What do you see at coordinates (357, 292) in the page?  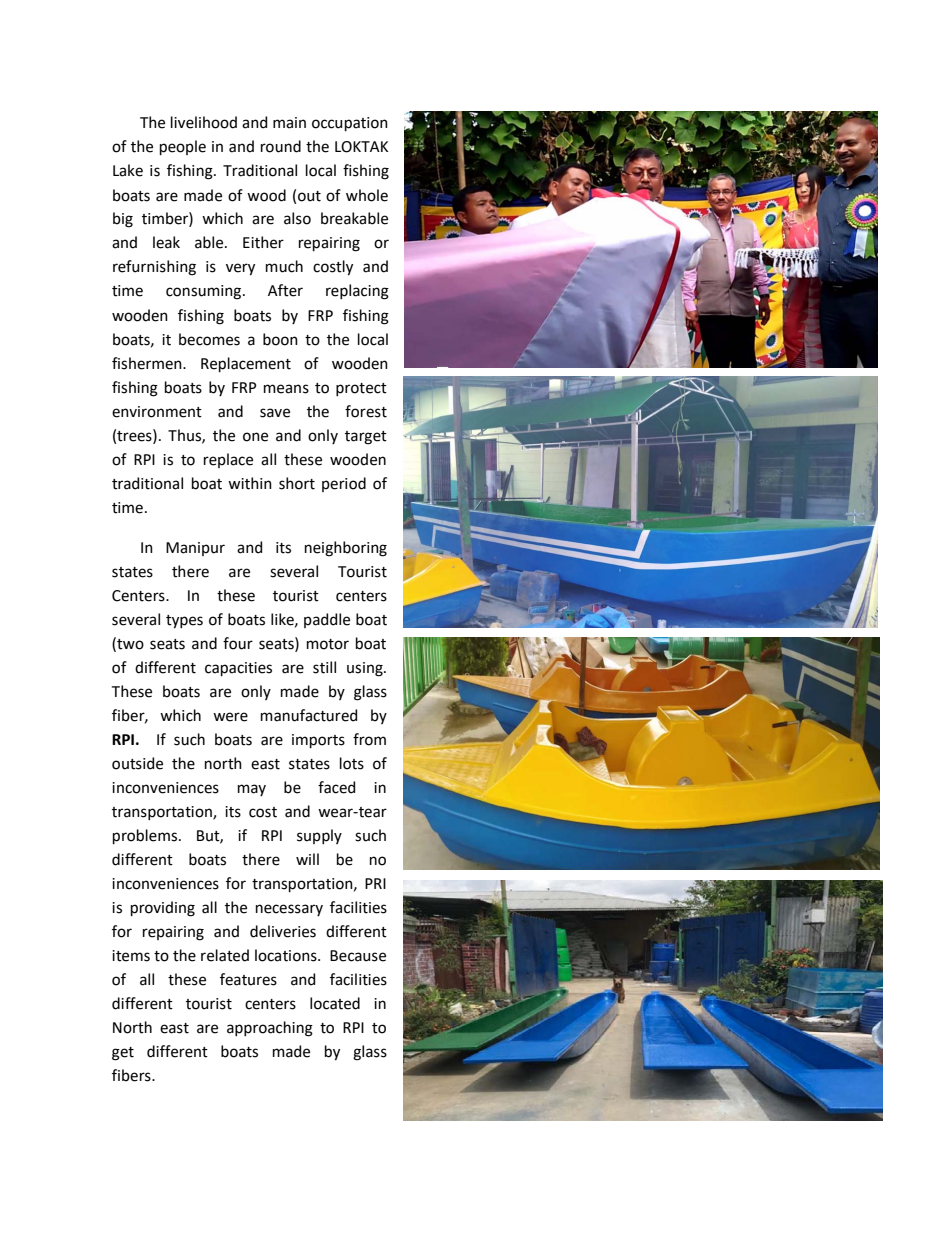 I see `replacing` at bounding box center [357, 292].
